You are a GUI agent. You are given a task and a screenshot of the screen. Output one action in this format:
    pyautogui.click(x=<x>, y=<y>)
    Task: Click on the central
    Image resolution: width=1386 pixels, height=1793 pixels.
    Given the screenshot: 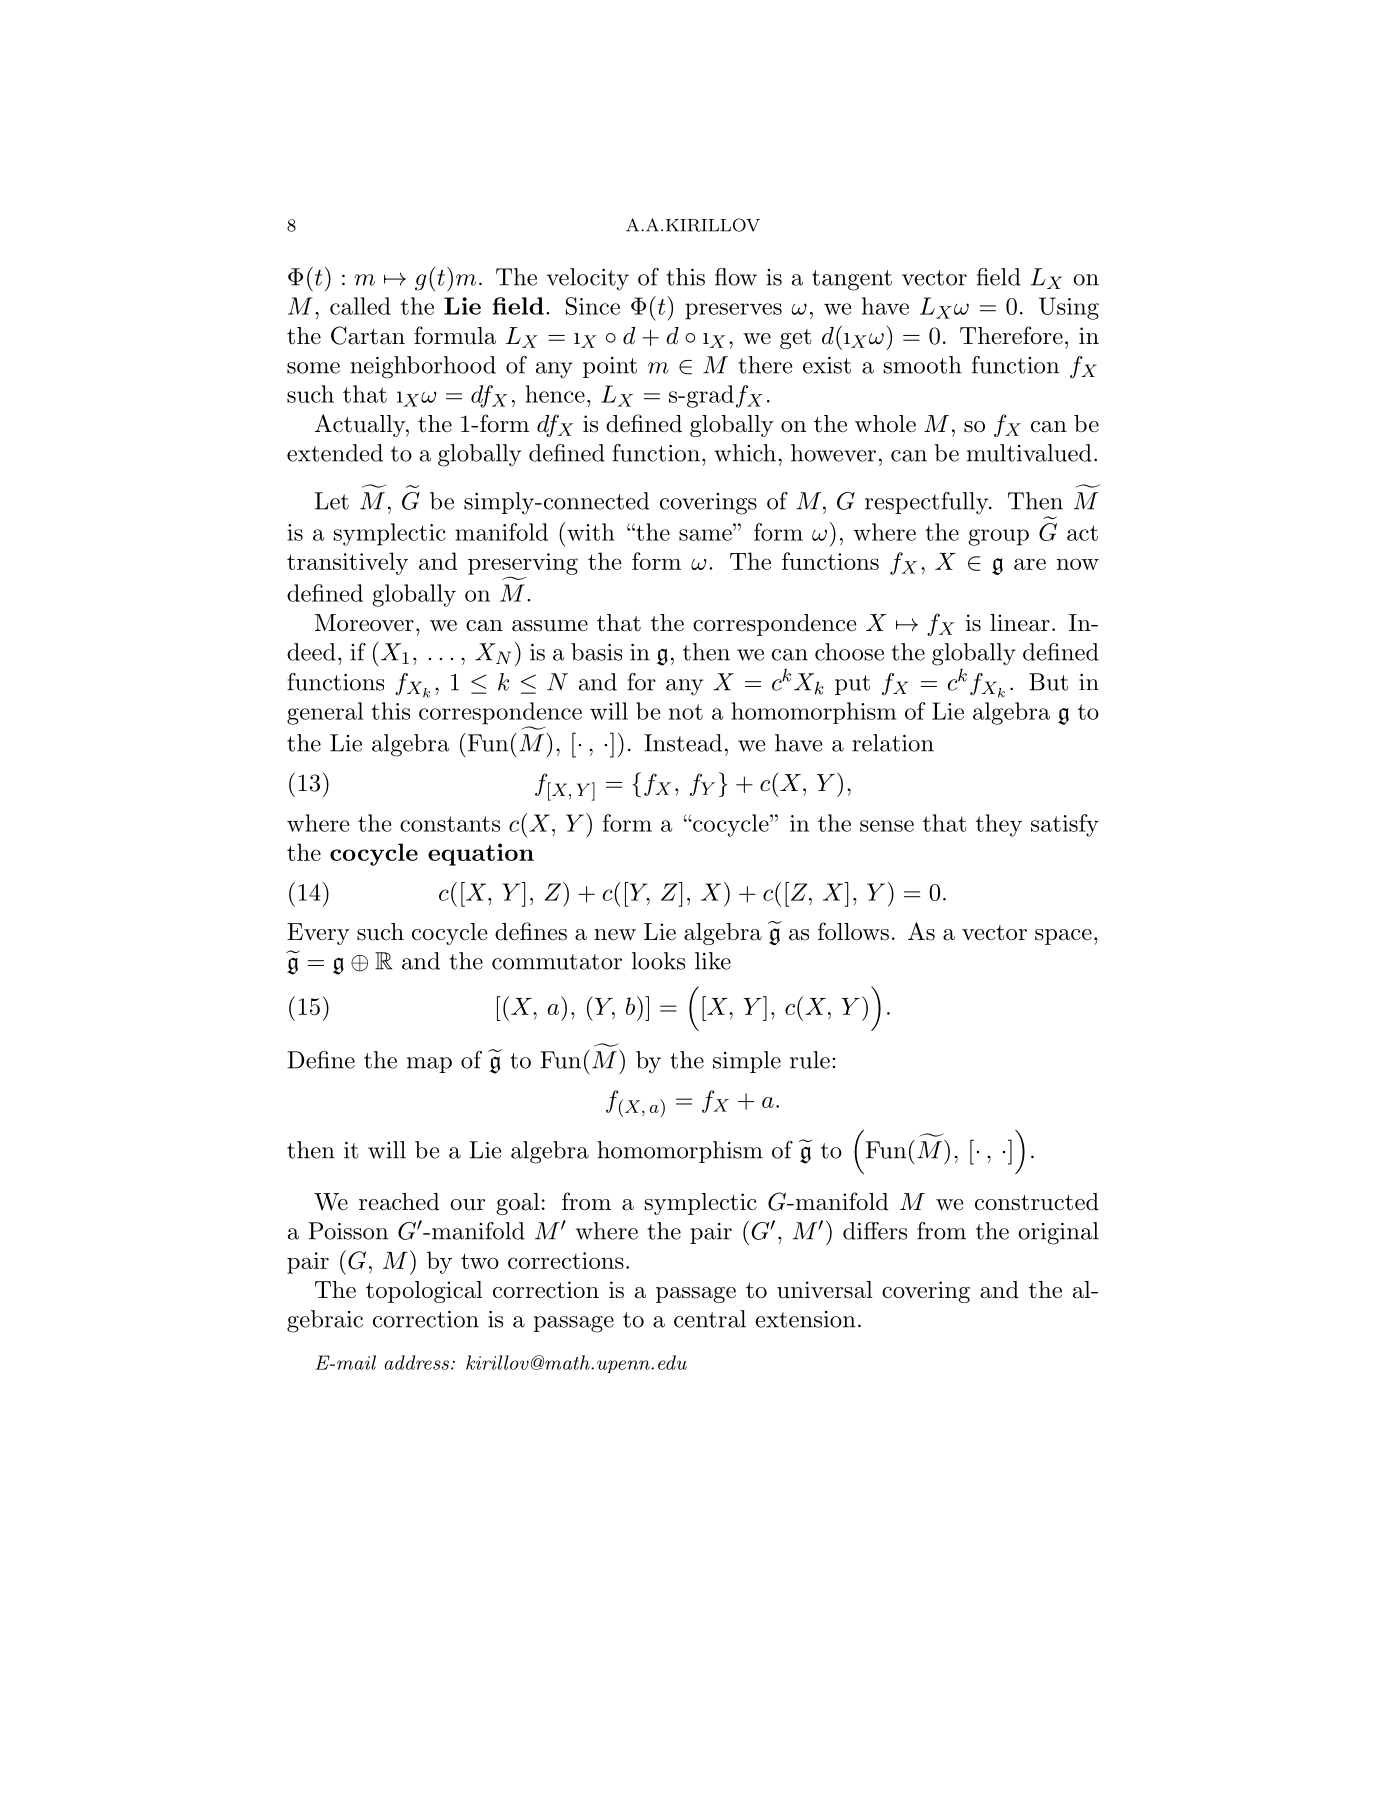 What is the action you would take?
    pyautogui.click(x=710, y=1319)
